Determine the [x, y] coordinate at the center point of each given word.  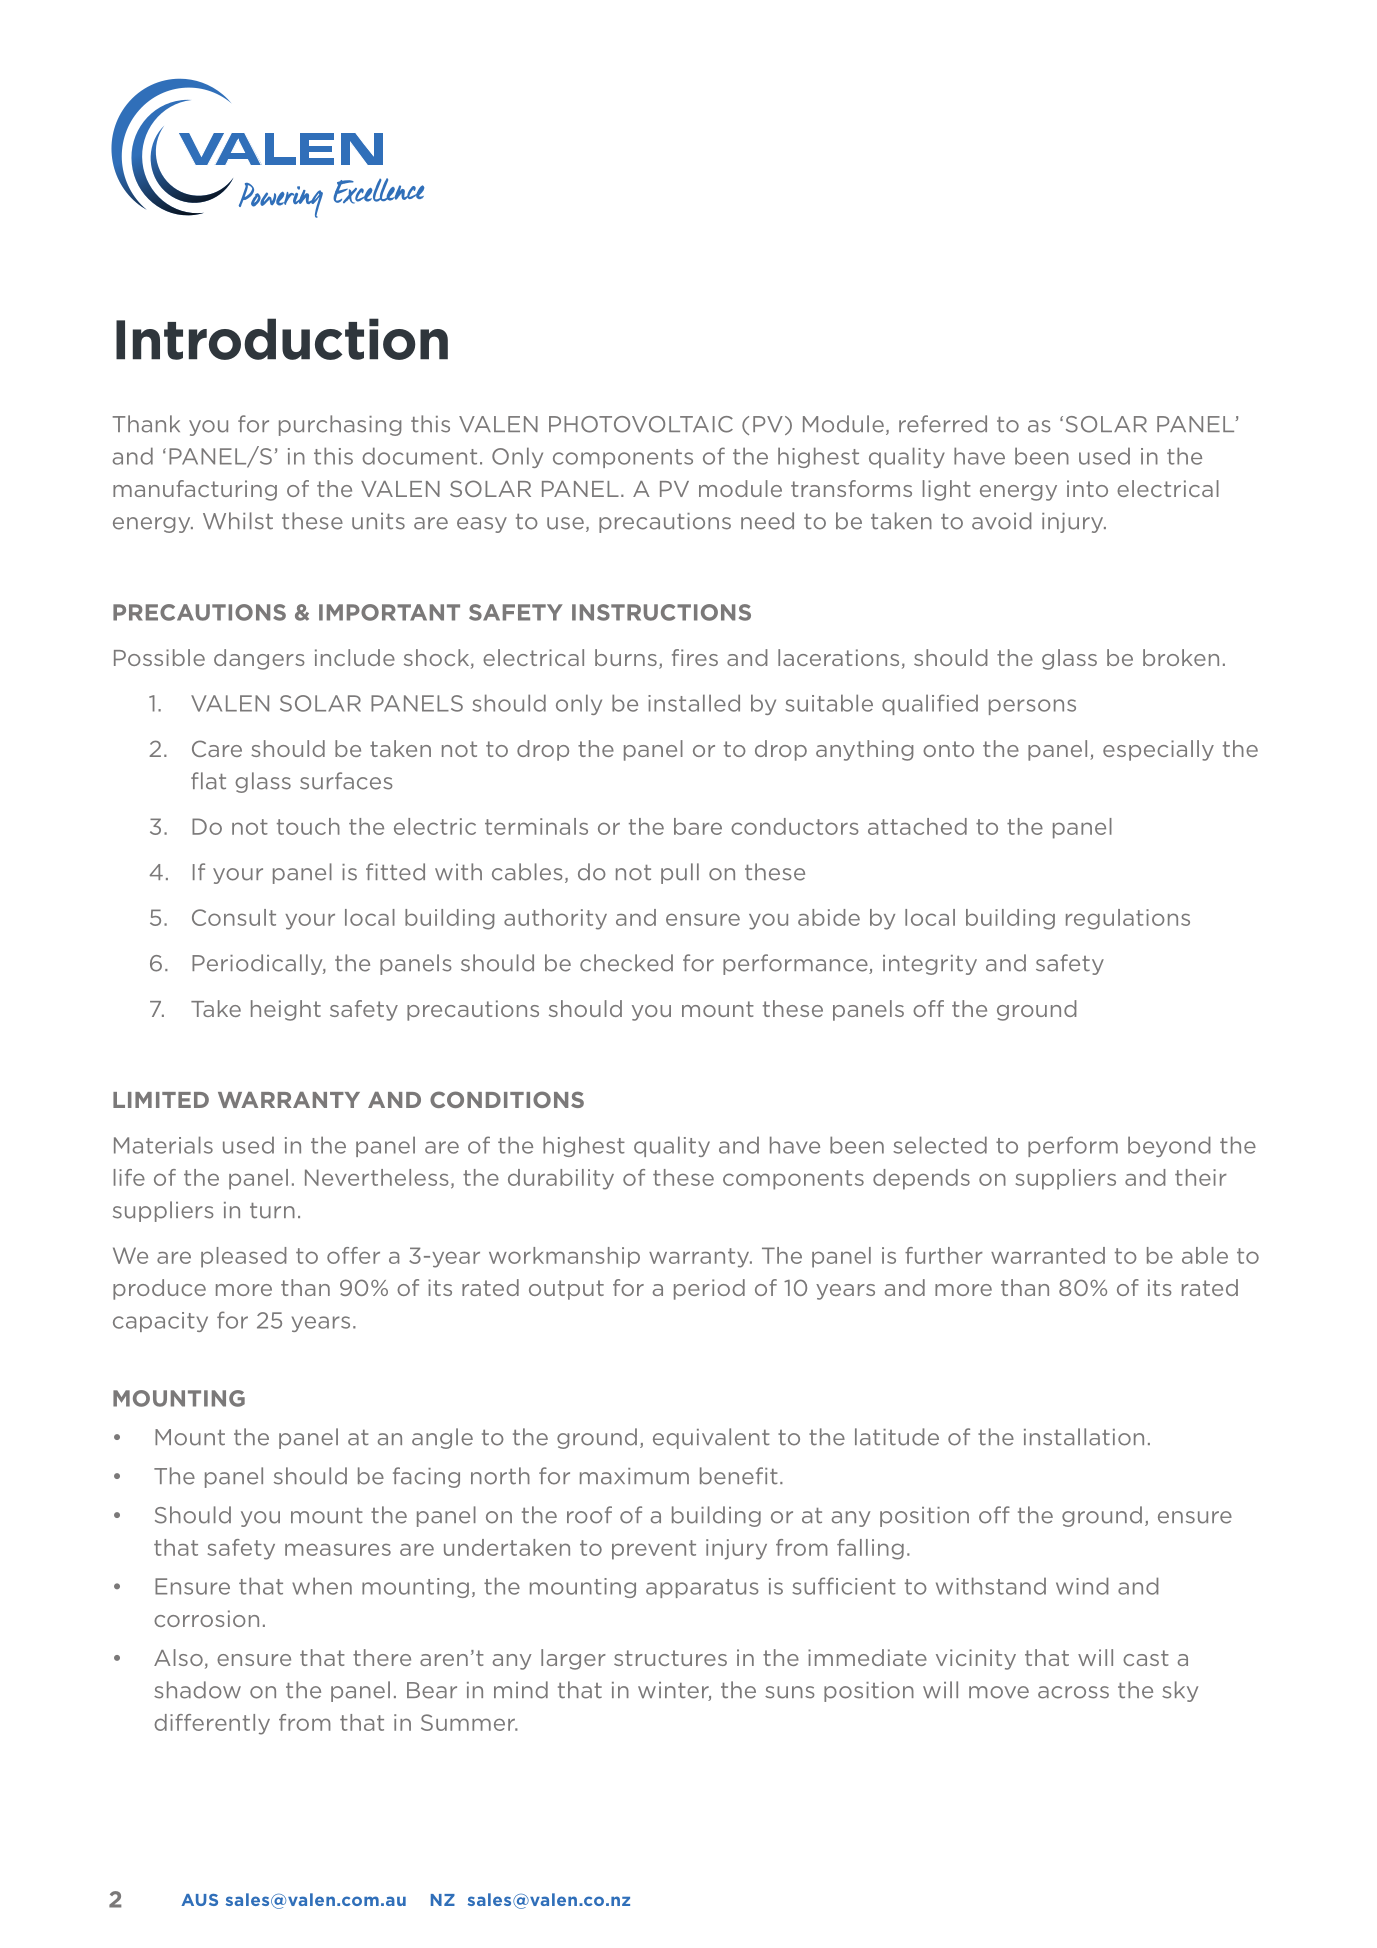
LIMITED [161, 1100]
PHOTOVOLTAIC [641, 424]
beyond [1169, 1146]
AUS [199, 1900]
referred [943, 424]
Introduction [282, 339]
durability [561, 1179]
